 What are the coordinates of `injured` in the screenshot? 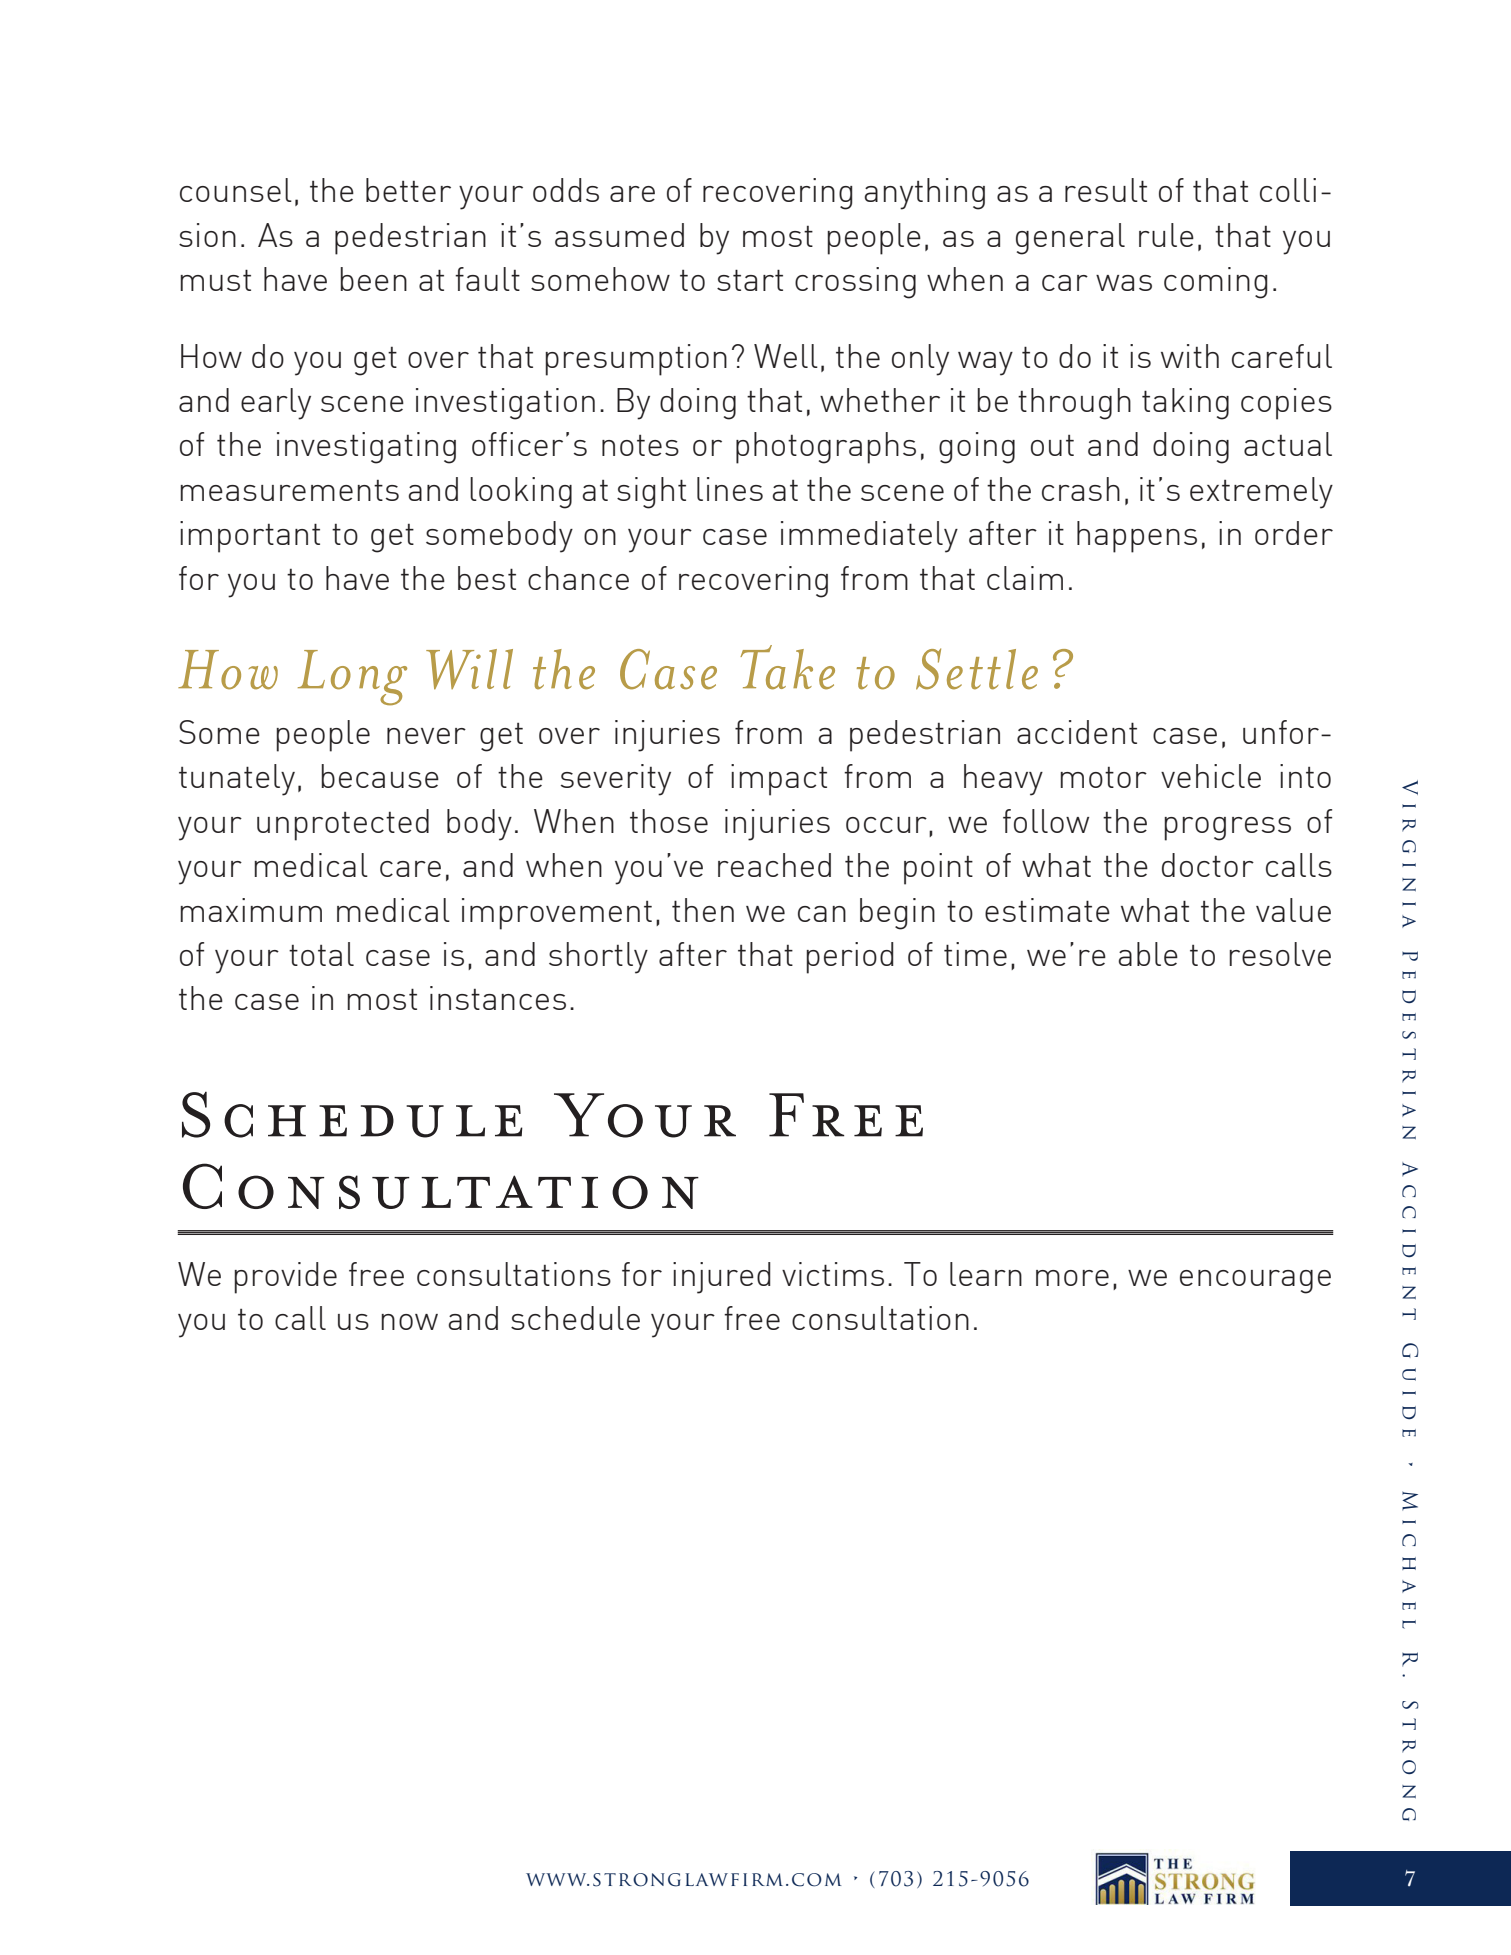 It's located at (722, 1278).
